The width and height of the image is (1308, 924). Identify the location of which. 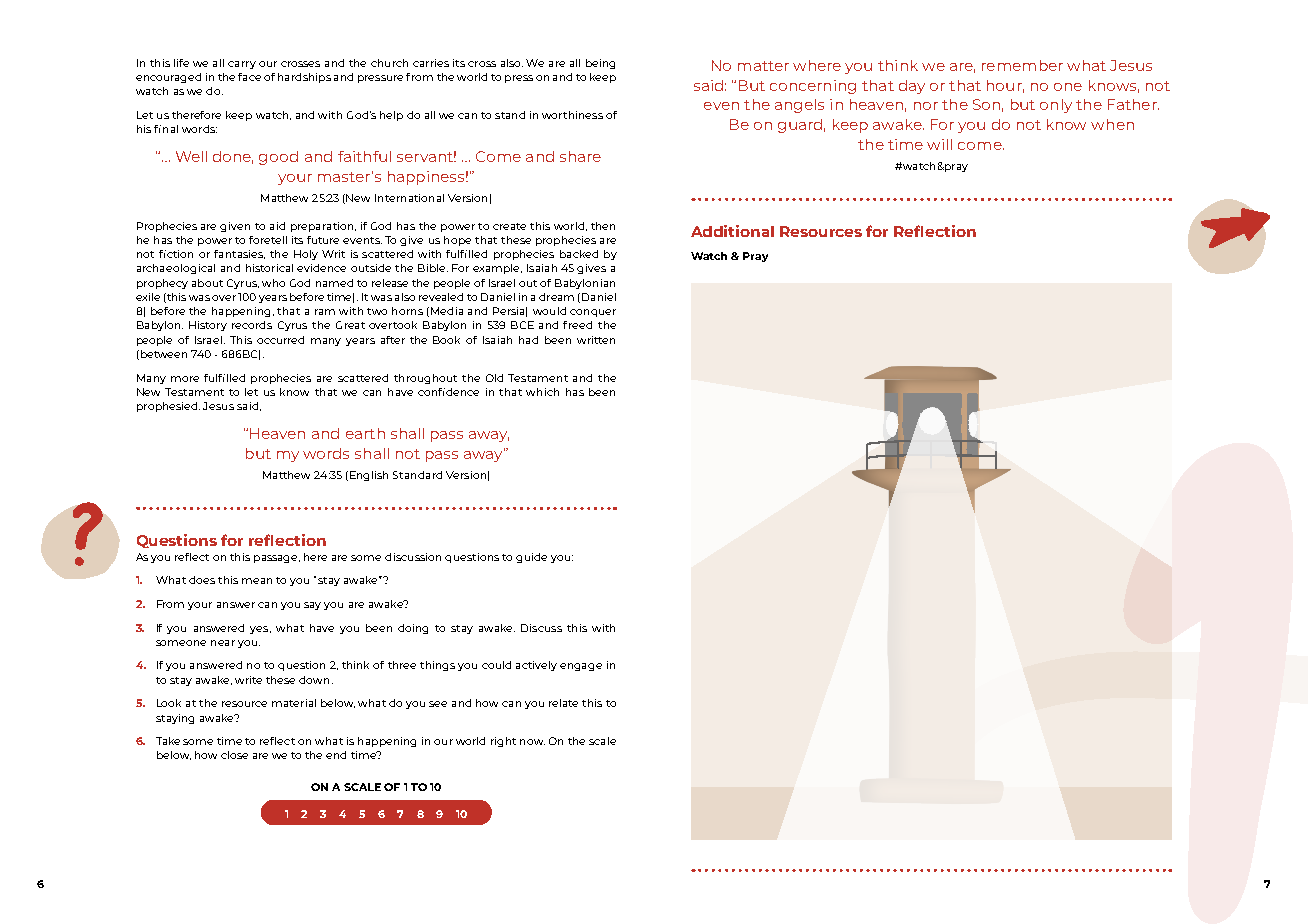
(542, 392).
